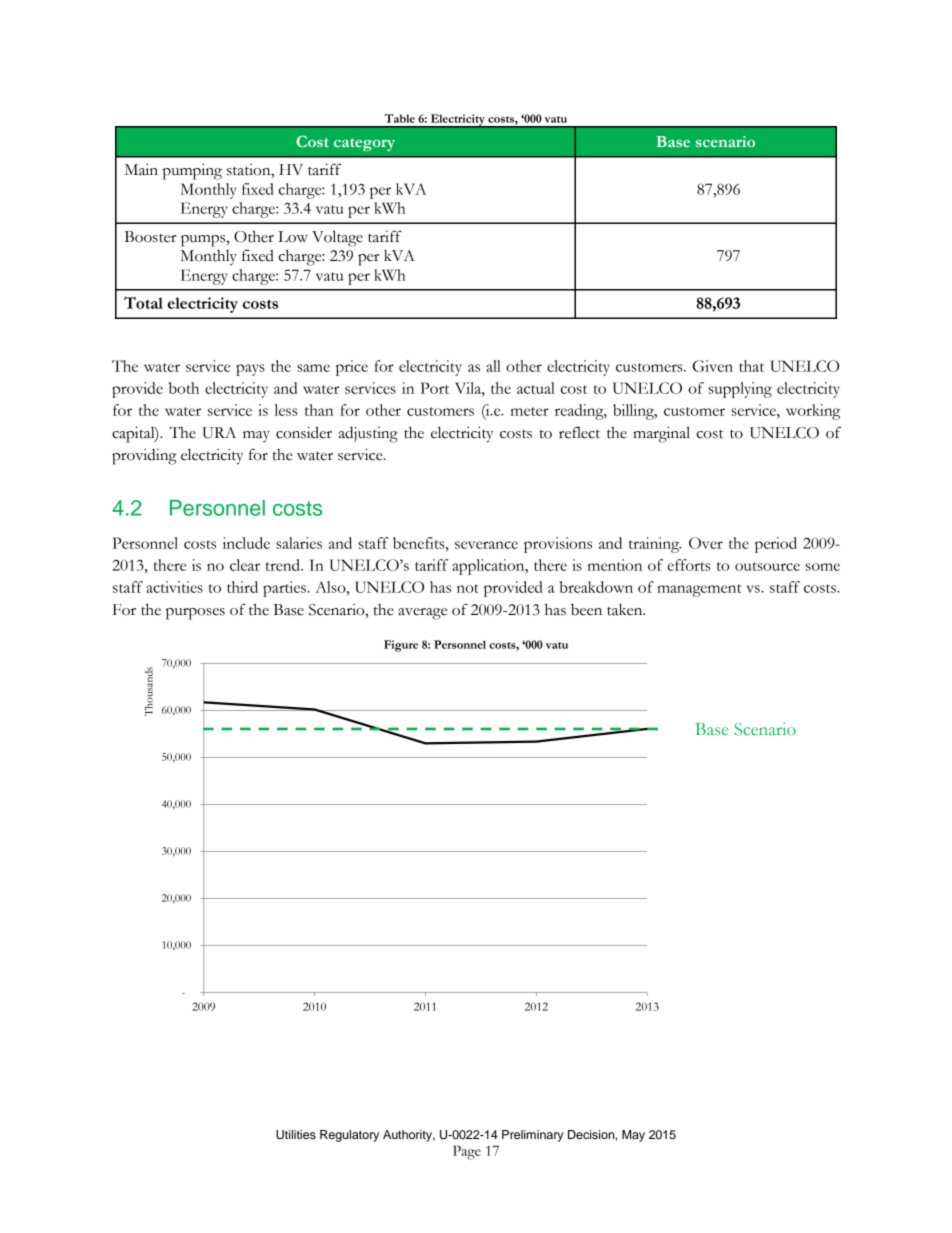 The image size is (952, 1233). Describe the element at coordinates (192, 172) in the page. I see `pumping` at that location.
